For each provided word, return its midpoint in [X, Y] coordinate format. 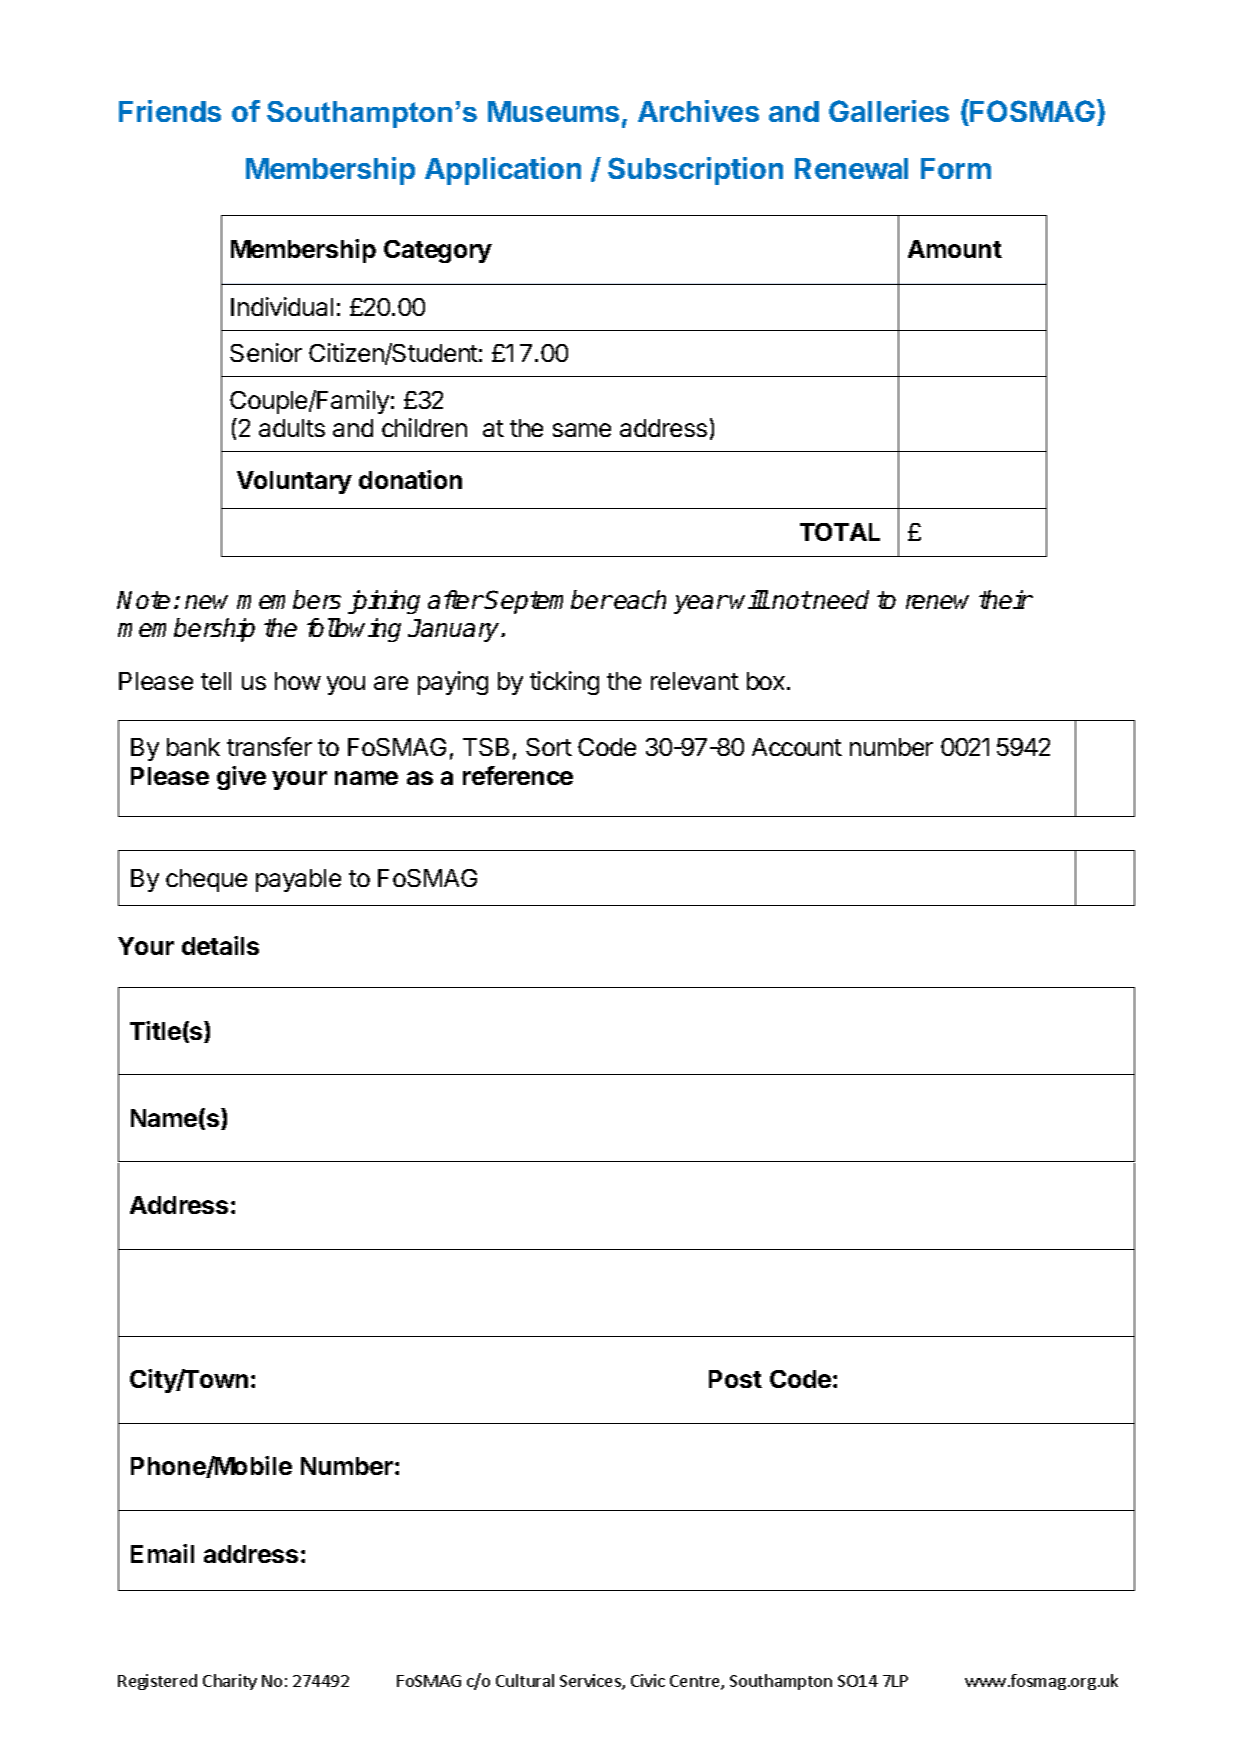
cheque [206, 880]
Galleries [889, 111]
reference [518, 775]
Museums [553, 111]
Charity [230, 1682]
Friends [170, 111]
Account [797, 747]
